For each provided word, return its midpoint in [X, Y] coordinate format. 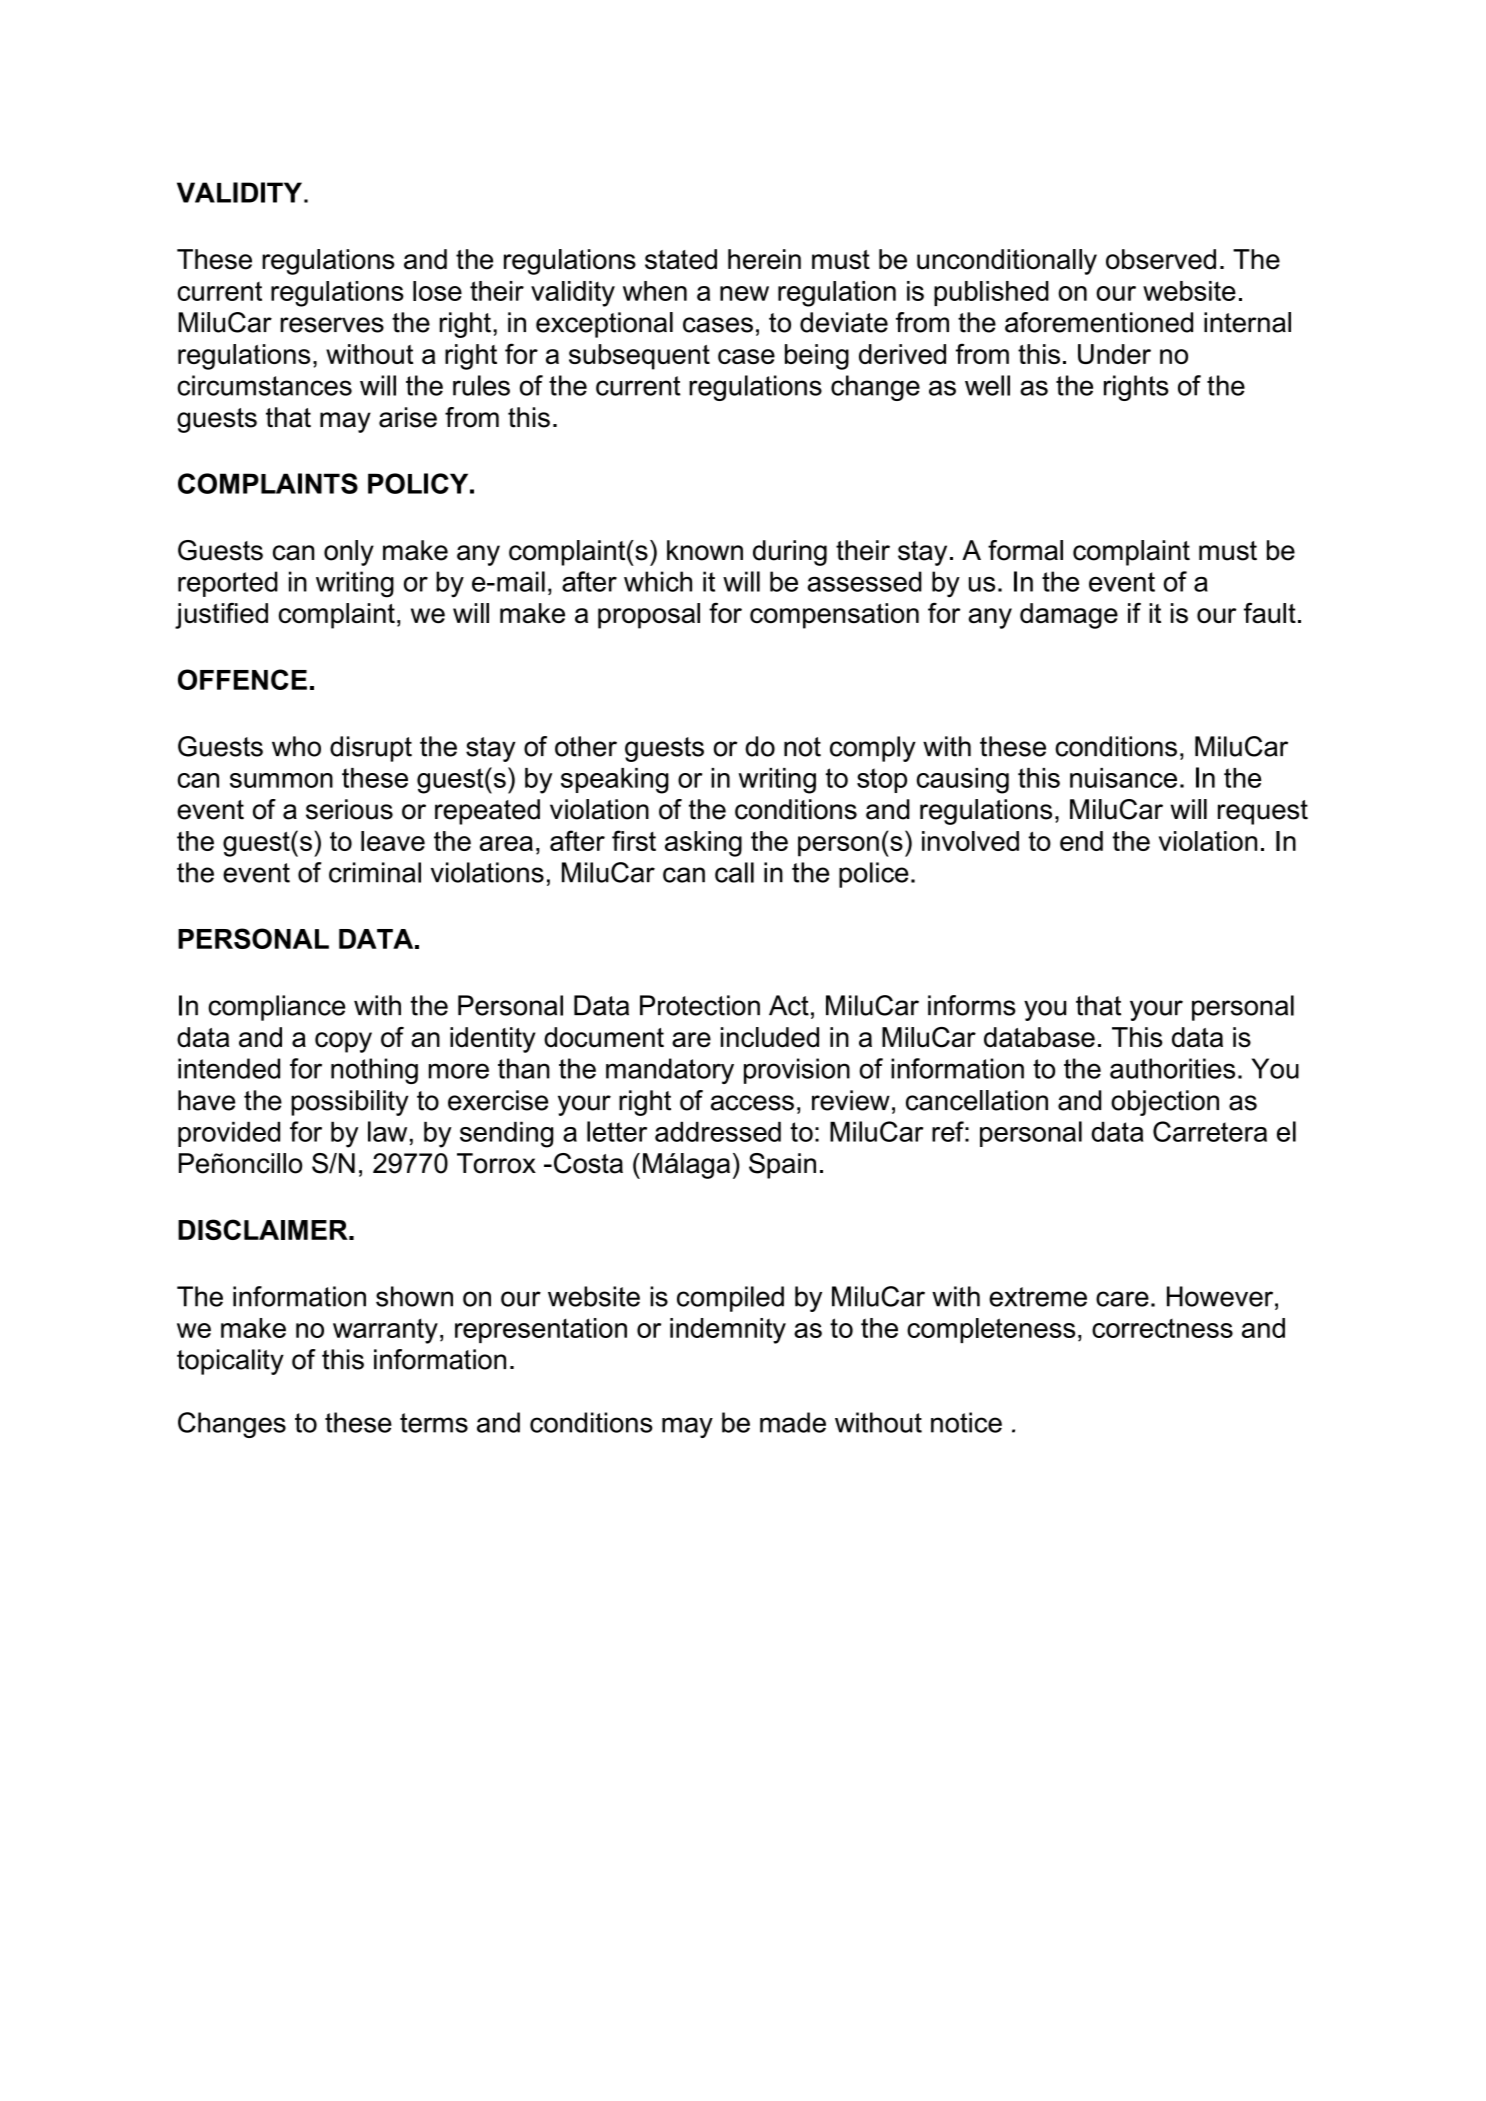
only [349, 553]
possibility [350, 1103]
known [705, 550]
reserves [332, 325]
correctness [1162, 1328]
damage [1069, 616]
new [744, 293]
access [752, 1103]
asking [703, 844]
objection [1165, 1103]
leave [393, 841]
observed [1161, 259]
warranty [385, 1331]
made [793, 1422]
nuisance [1123, 778]
